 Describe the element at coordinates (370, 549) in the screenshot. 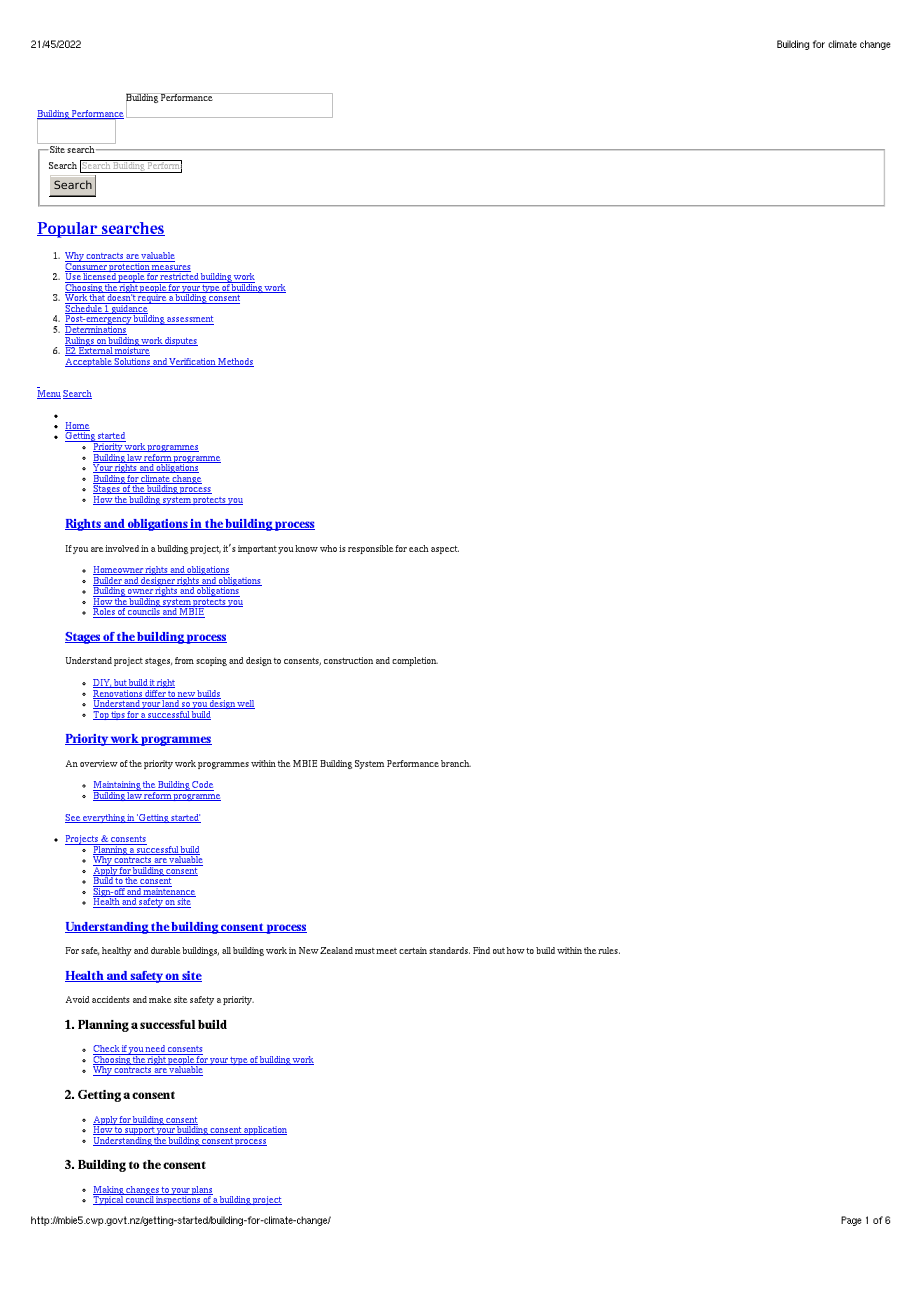

I see `responsible` at that location.
